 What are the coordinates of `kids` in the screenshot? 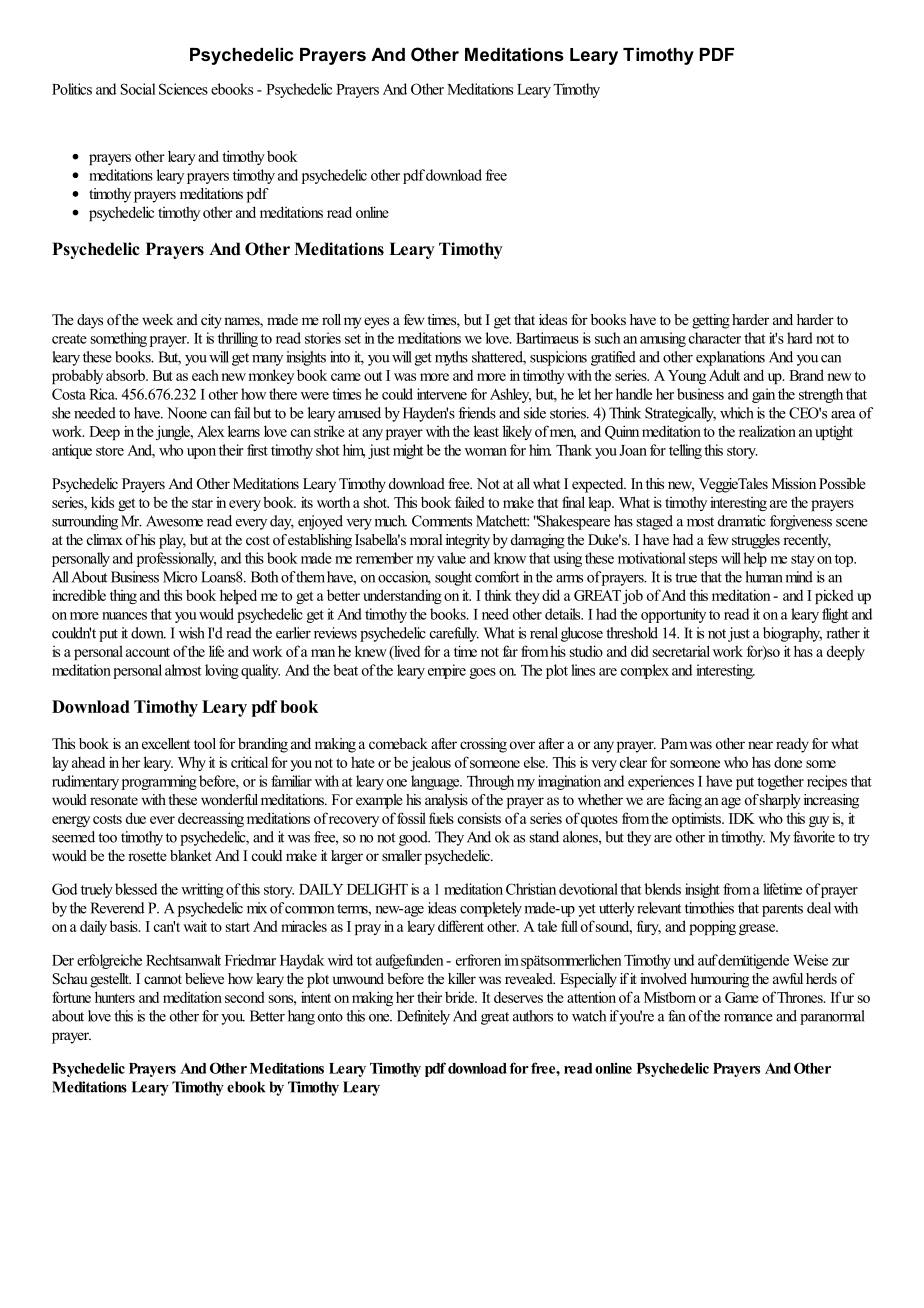 It's located at (102, 502).
